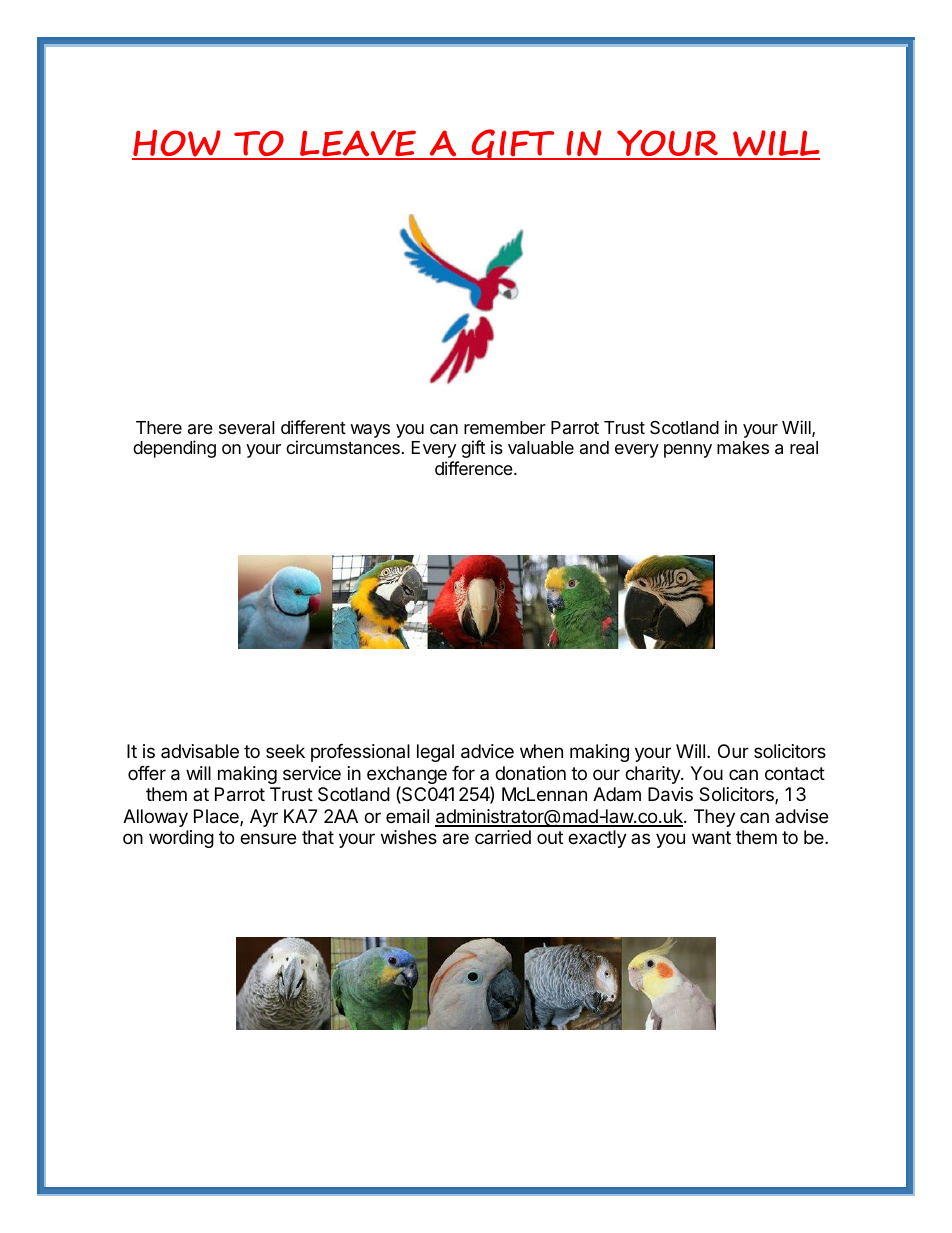  I want to click on penny, so click(688, 451).
